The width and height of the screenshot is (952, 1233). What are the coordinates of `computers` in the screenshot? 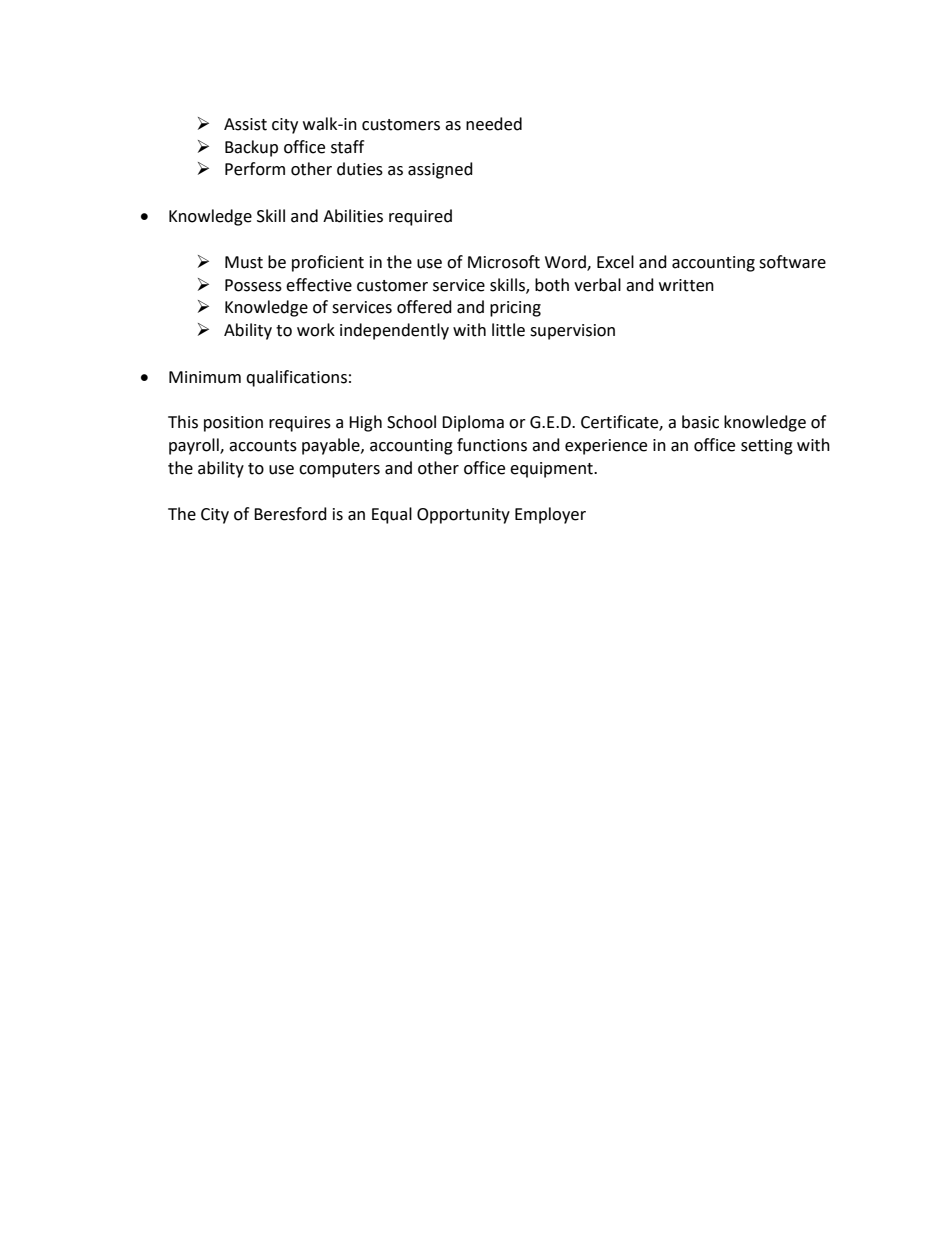 It's located at (339, 470).
